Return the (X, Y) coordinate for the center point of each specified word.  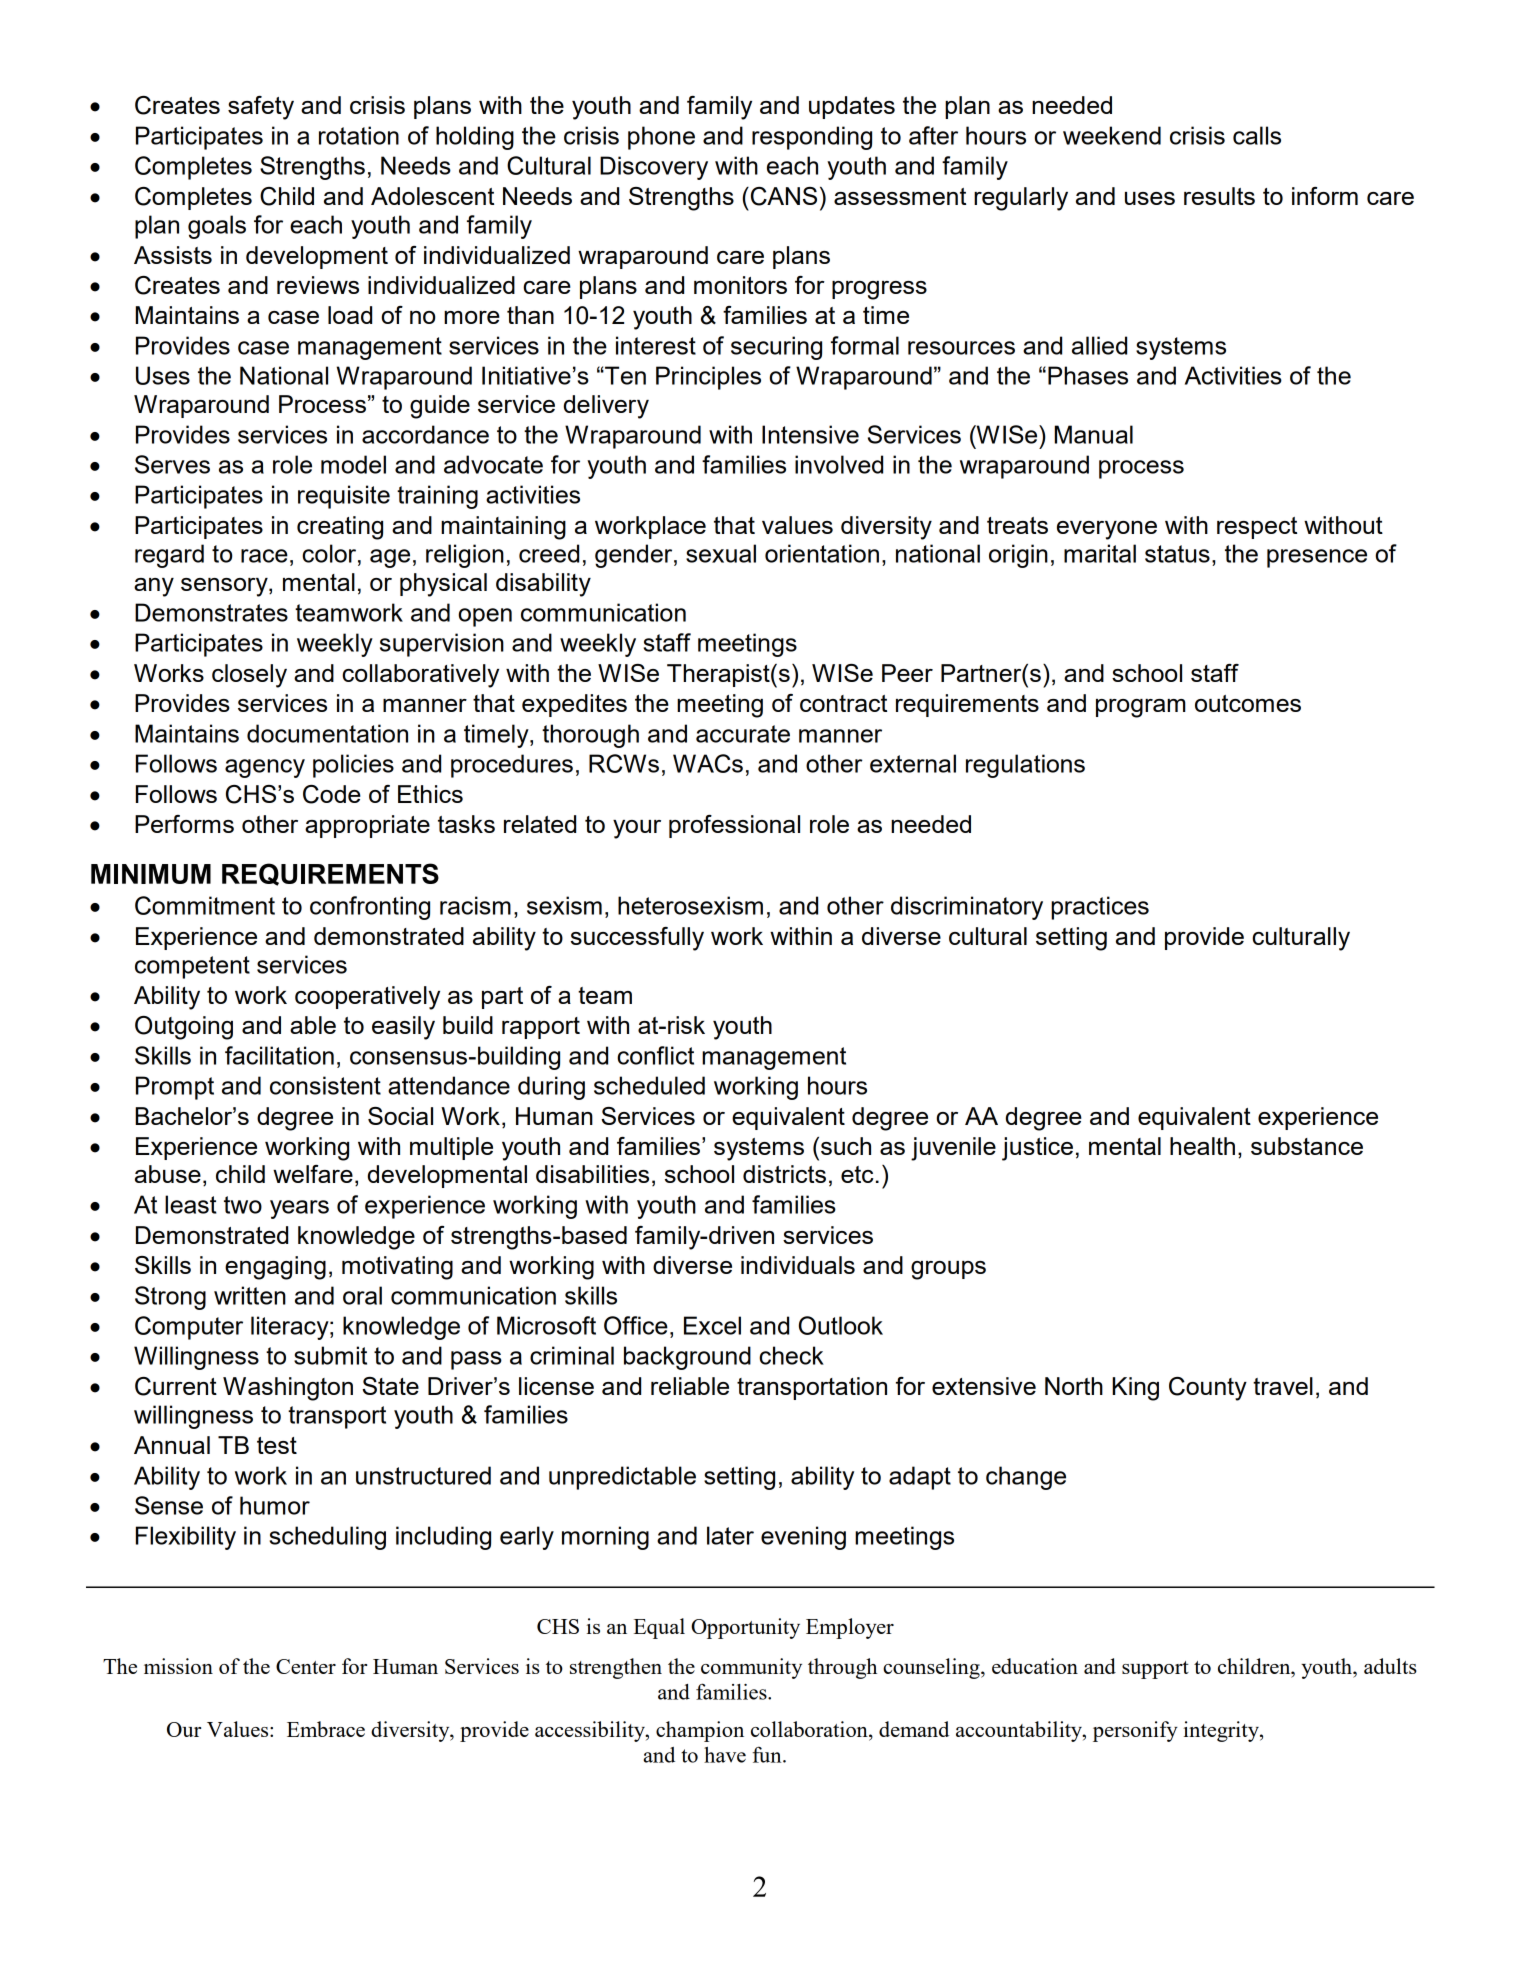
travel (1283, 1386)
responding (812, 138)
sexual (721, 553)
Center (306, 1666)
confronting (370, 908)
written (250, 1295)
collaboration (810, 1730)
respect (1257, 528)
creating (340, 528)
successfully (637, 939)
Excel (712, 1325)
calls (1257, 135)
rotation (359, 135)
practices (1100, 908)
